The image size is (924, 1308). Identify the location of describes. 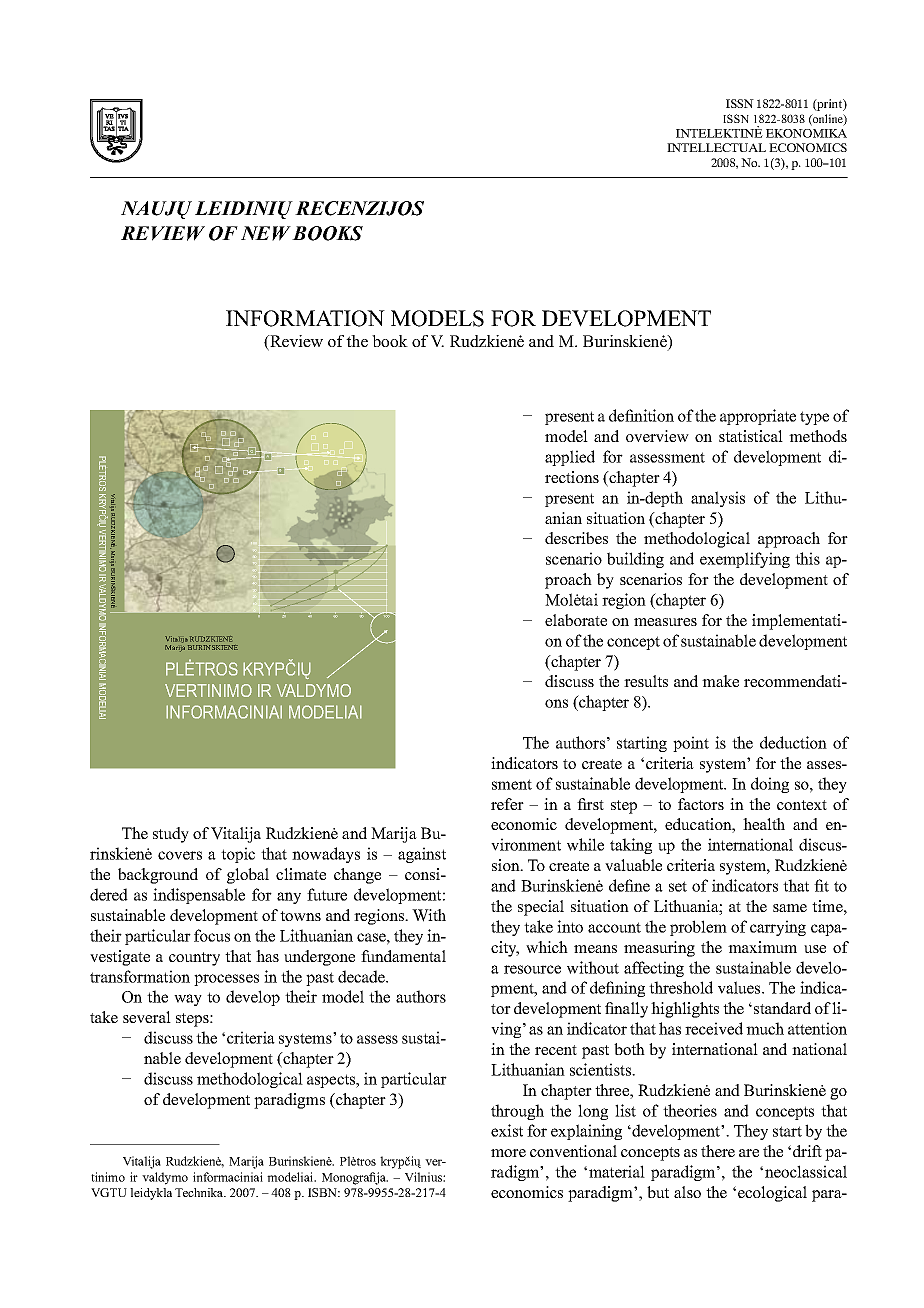
(576, 538).
